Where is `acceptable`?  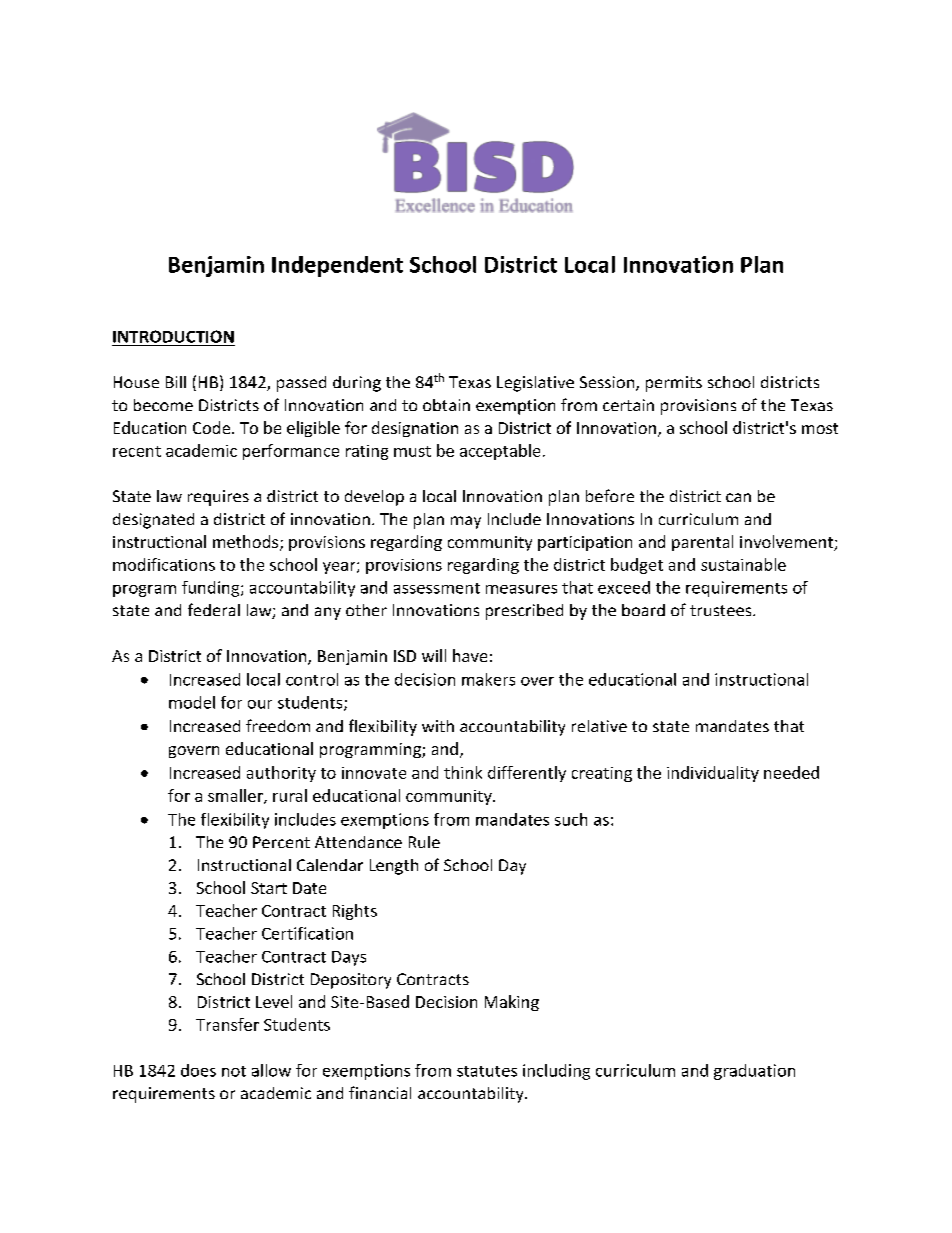
acceptable is located at coordinates (500, 452).
